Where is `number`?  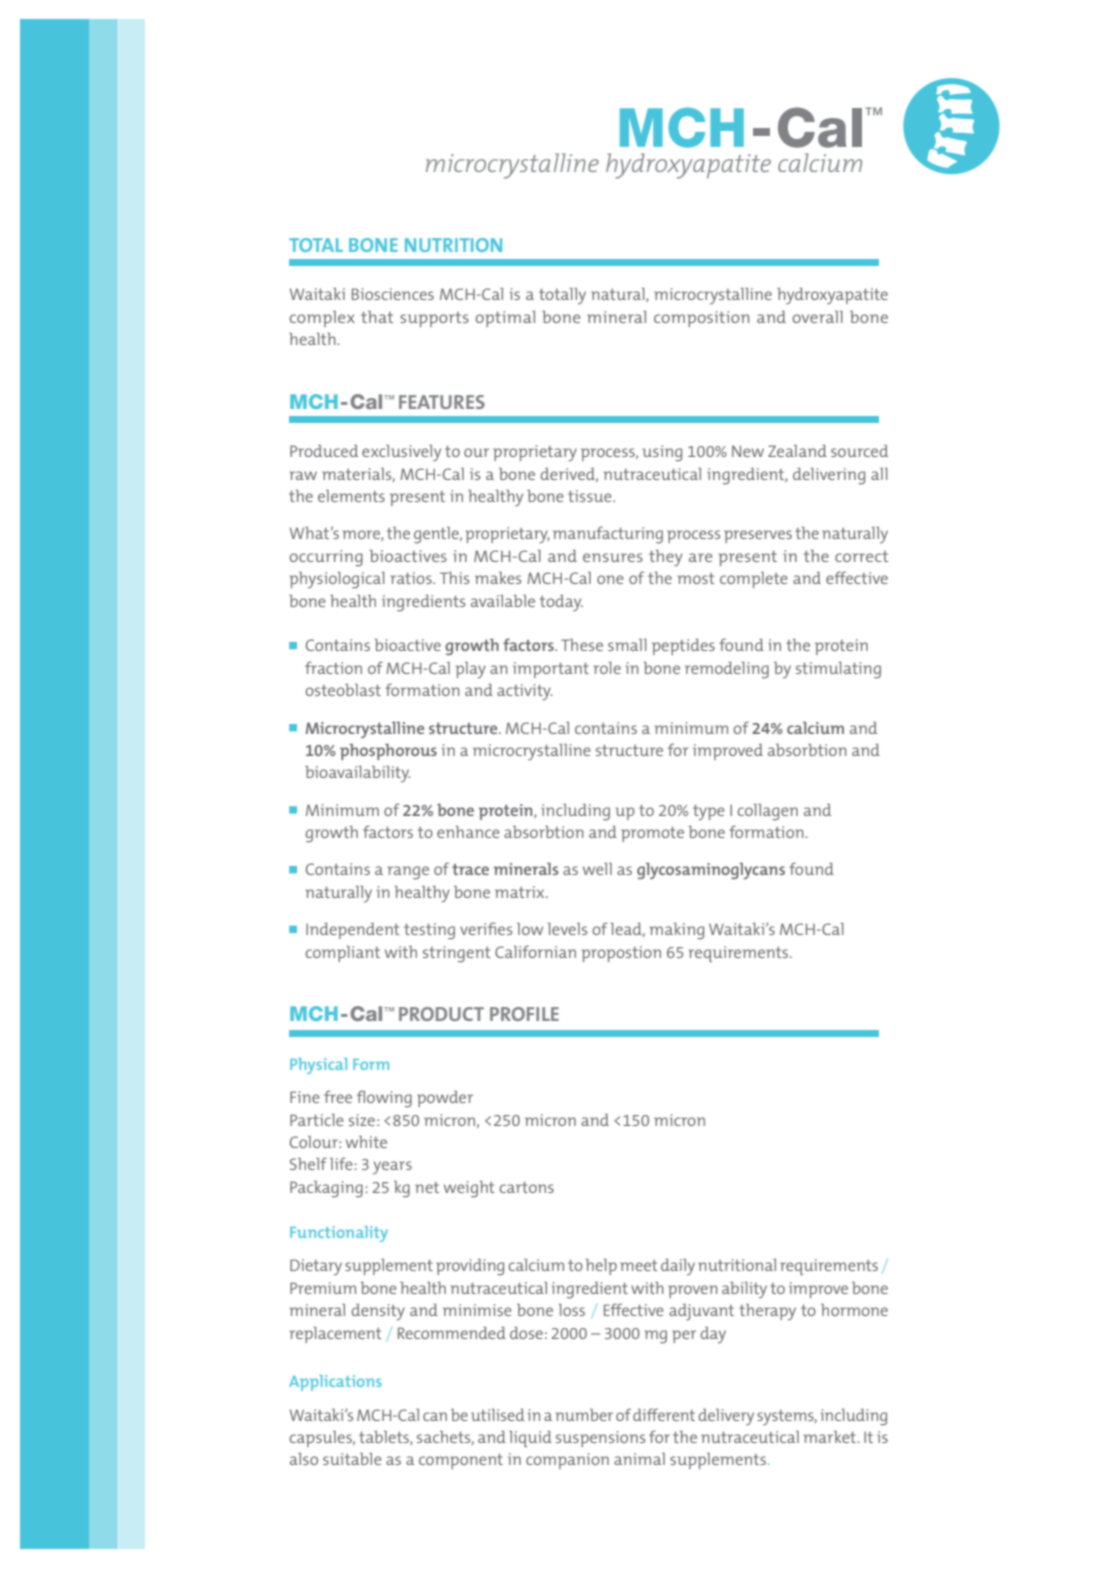
number is located at coordinates (584, 1415).
